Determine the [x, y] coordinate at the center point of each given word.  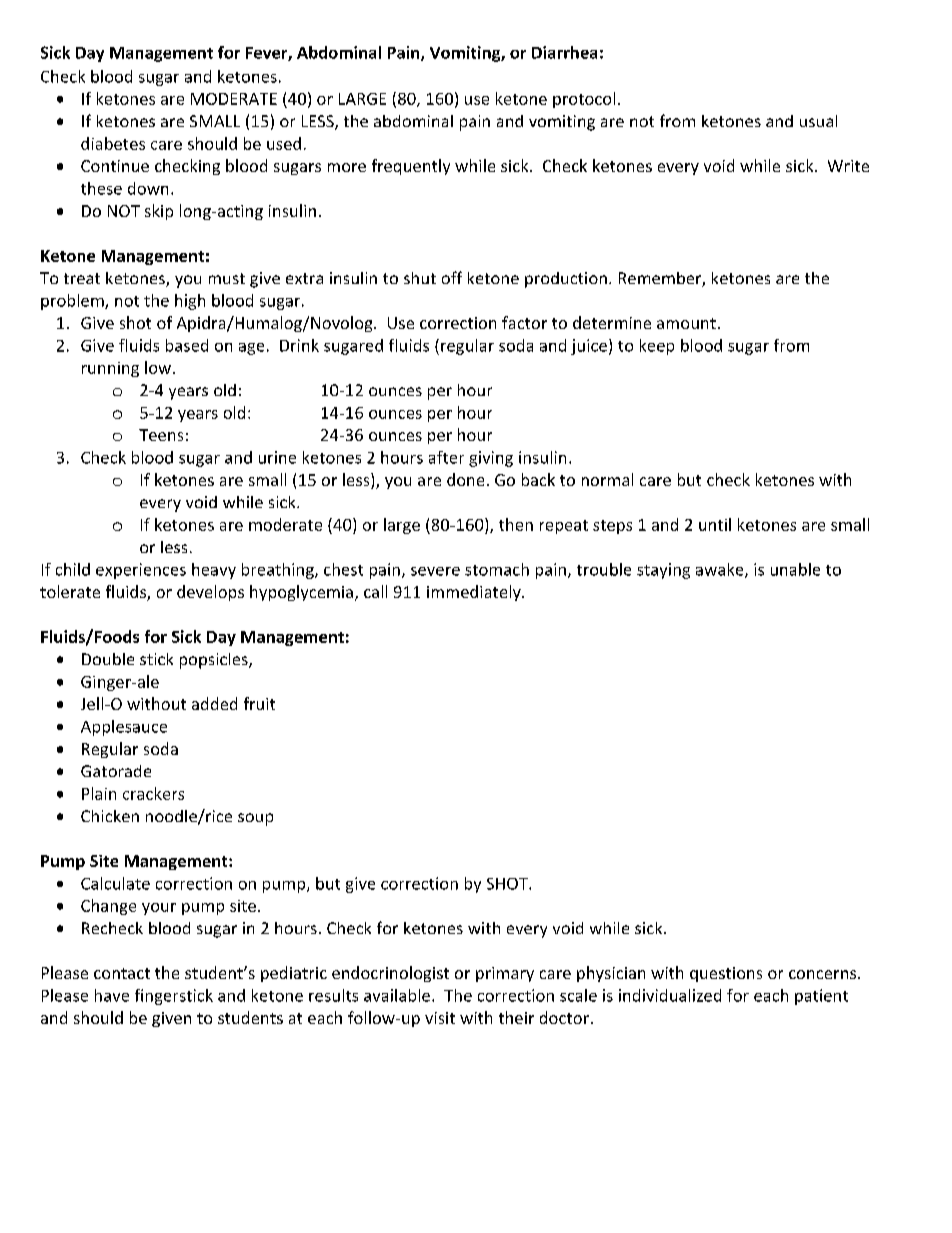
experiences [141, 571]
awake [721, 570]
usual [818, 121]
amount [686, 323]
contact [122, 973]
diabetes [113, 143]
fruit [259, 703]
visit [440, 1018]
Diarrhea [564, 52]
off [452, 277]
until [715, 524]
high [190, 302]
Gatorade [116, 771]
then [516, 524]
